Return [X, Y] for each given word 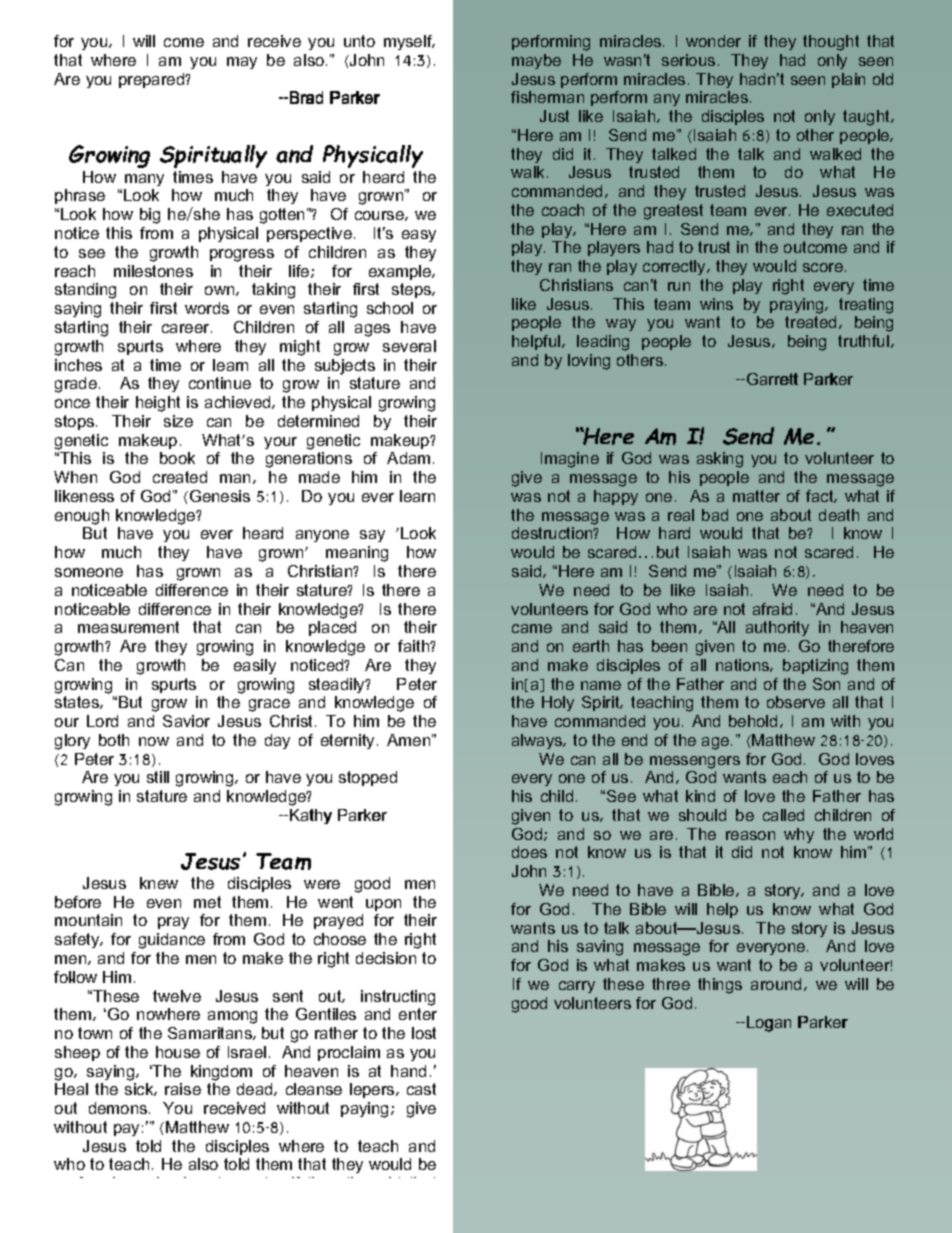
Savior [186, 721]
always [538, 741]
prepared [153, 80]
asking [720, 460]
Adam [408, 458]
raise [183, 1089]
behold [753, 721]
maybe [536, 61]
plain [848, 80]
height [158, 404]
